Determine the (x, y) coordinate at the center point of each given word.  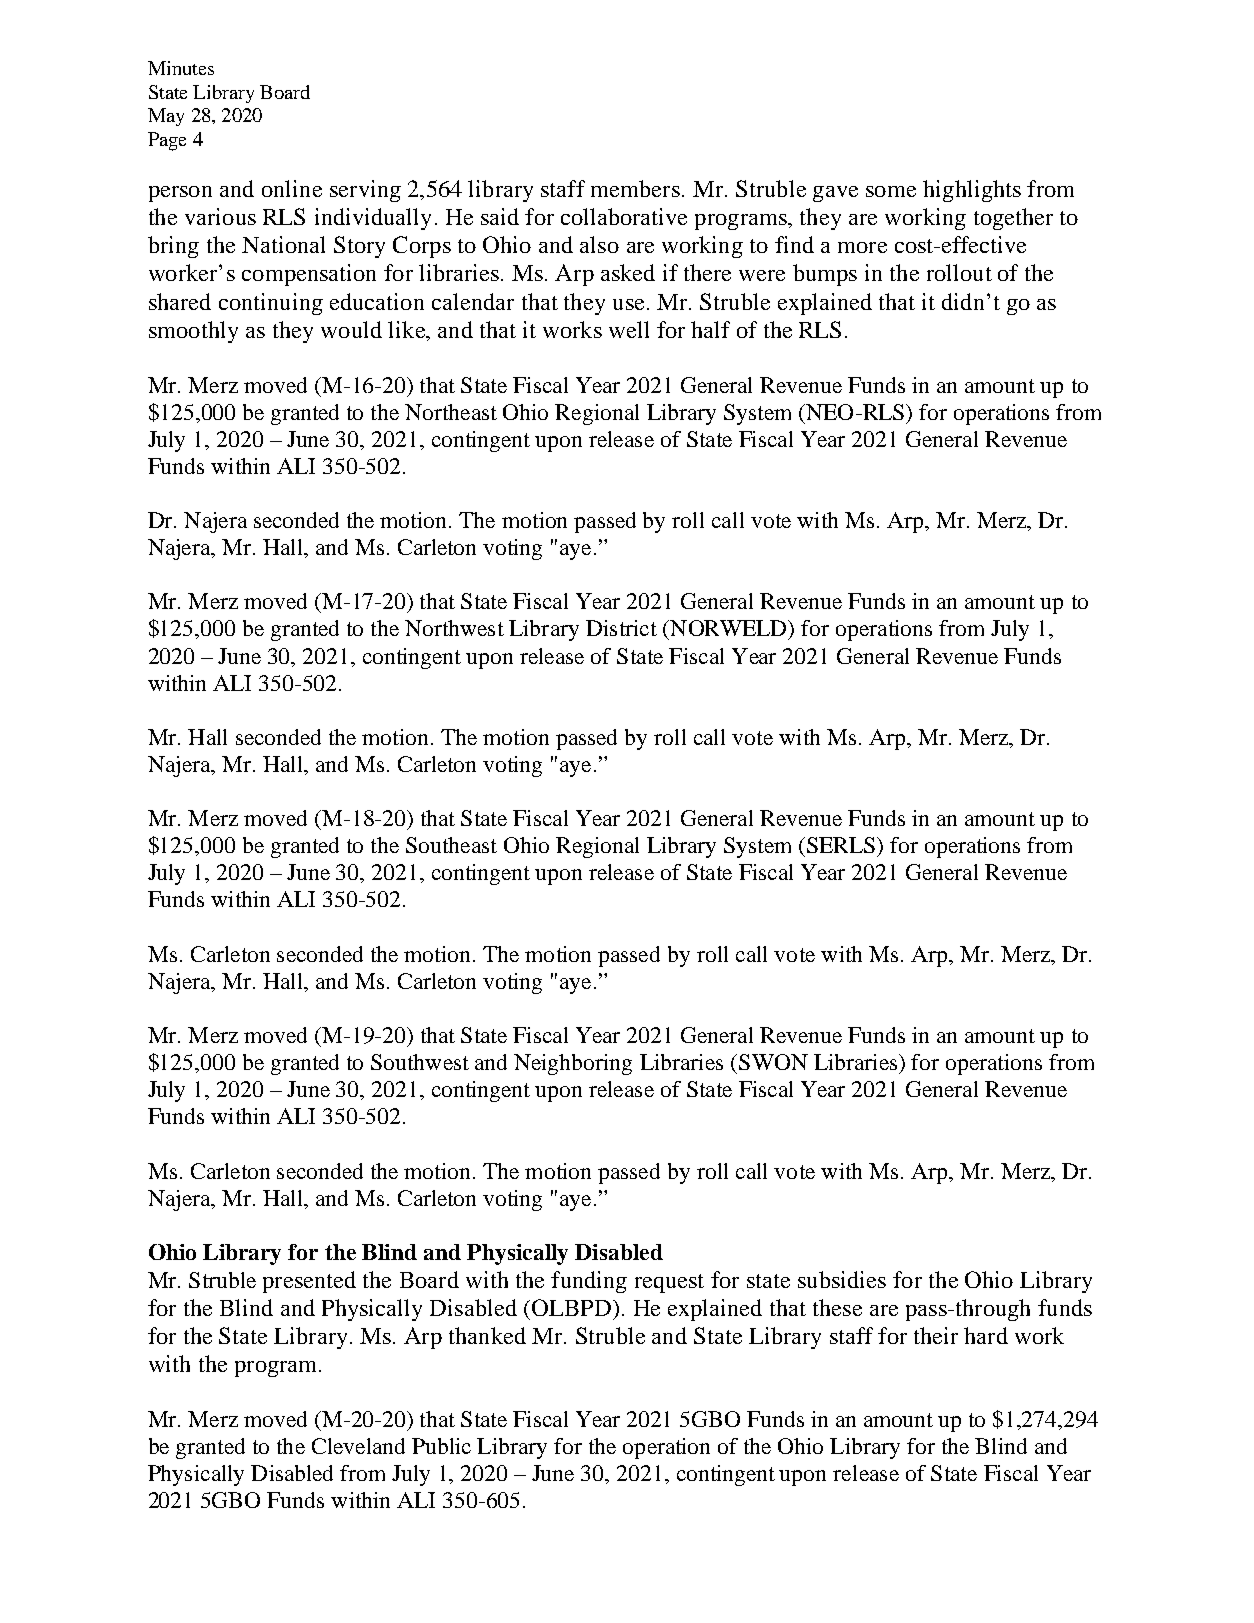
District (621, 628)
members (635, 188)
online (292, 188)
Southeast (451, 845)
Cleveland (358, 1446)
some (891, 191)
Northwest (454, 628)
